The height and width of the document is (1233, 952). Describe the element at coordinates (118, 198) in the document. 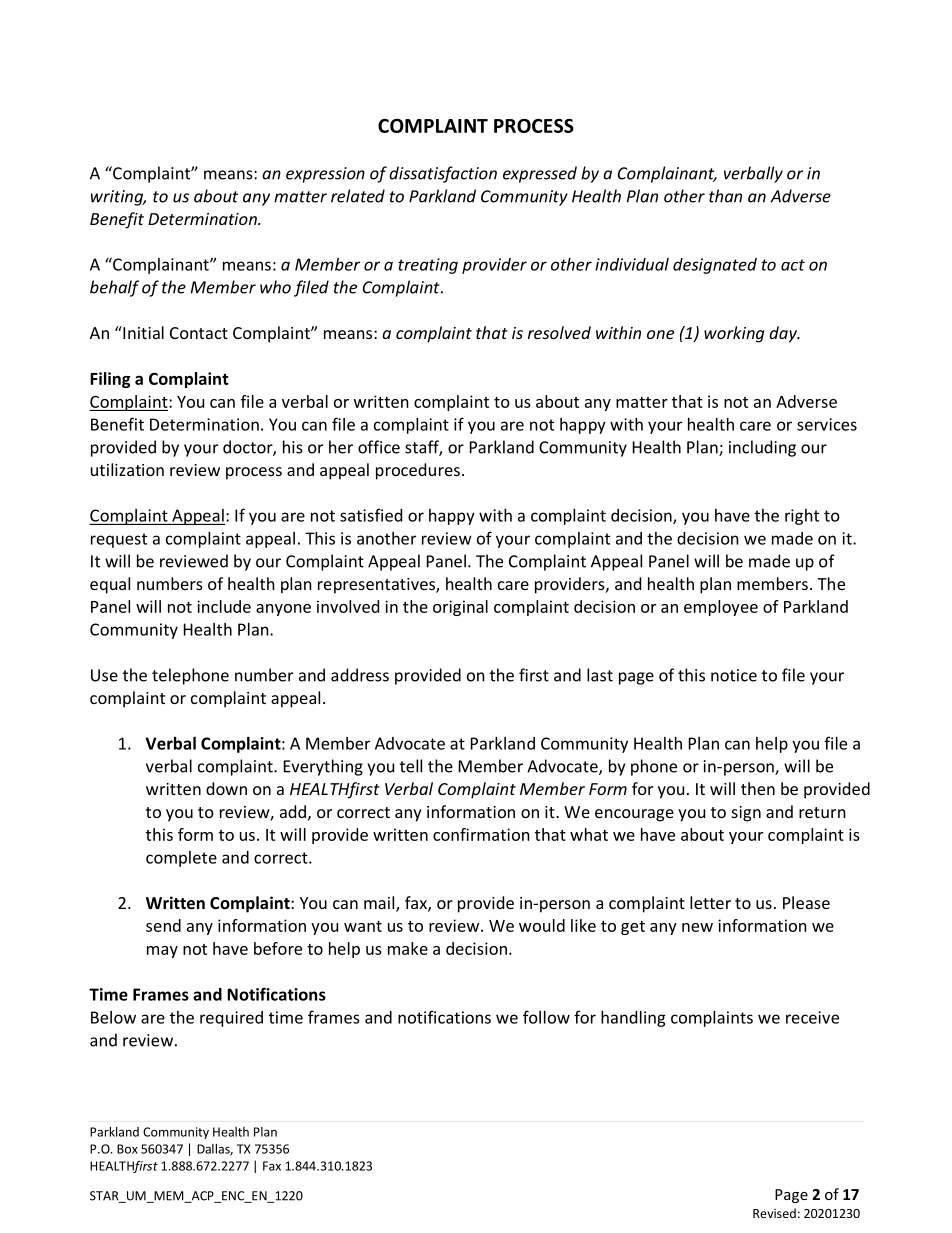

I see `writing` at that location.
